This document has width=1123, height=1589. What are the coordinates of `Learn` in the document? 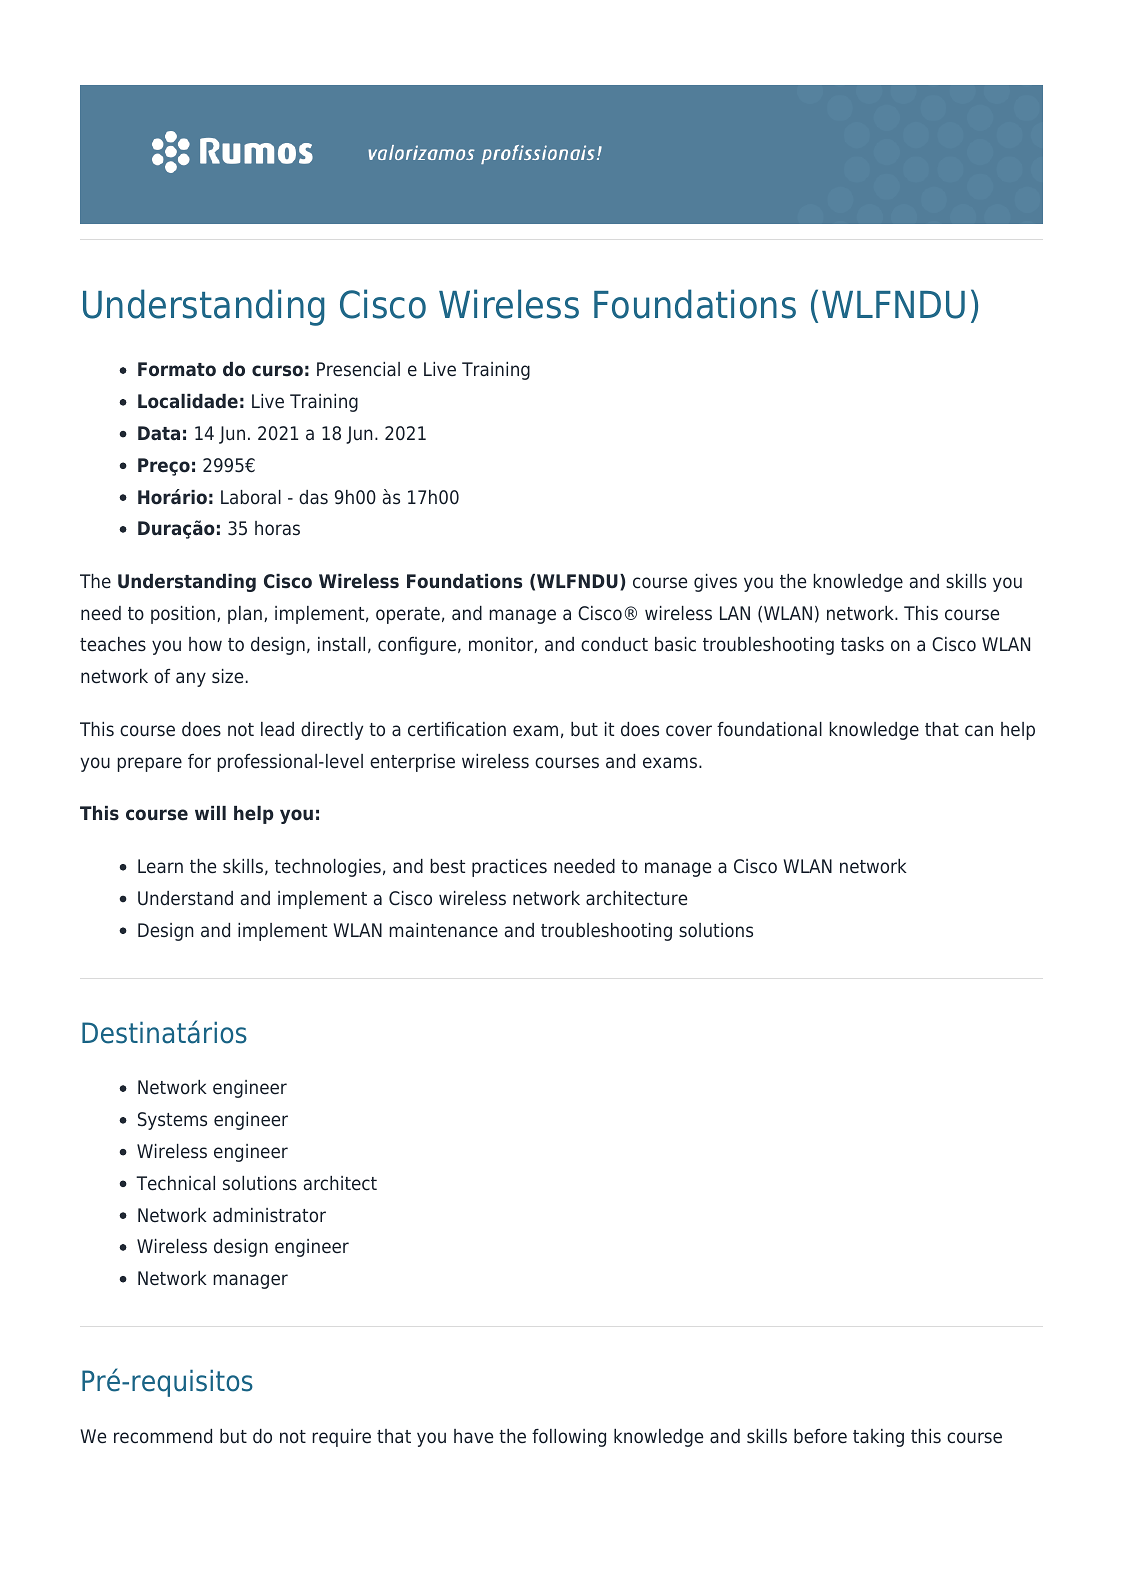 It's located at (160, 866).
